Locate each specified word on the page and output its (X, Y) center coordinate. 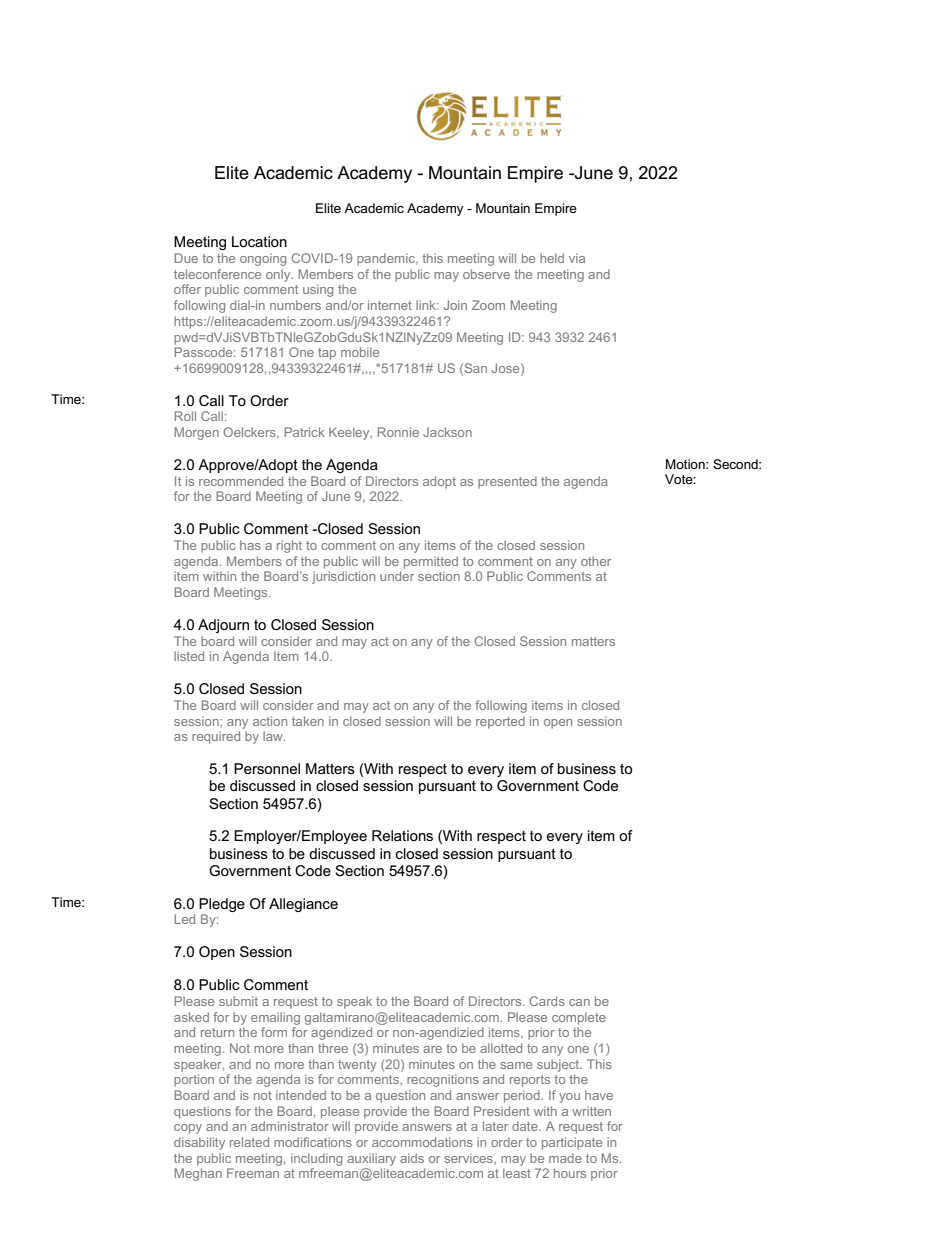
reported (500, 722)
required (216, 737)
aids (412, 1158)
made (565, 1158)
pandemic (387, 259)
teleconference (217, 274)
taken (308, 721)
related (249, 1142)
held (552, 258)
